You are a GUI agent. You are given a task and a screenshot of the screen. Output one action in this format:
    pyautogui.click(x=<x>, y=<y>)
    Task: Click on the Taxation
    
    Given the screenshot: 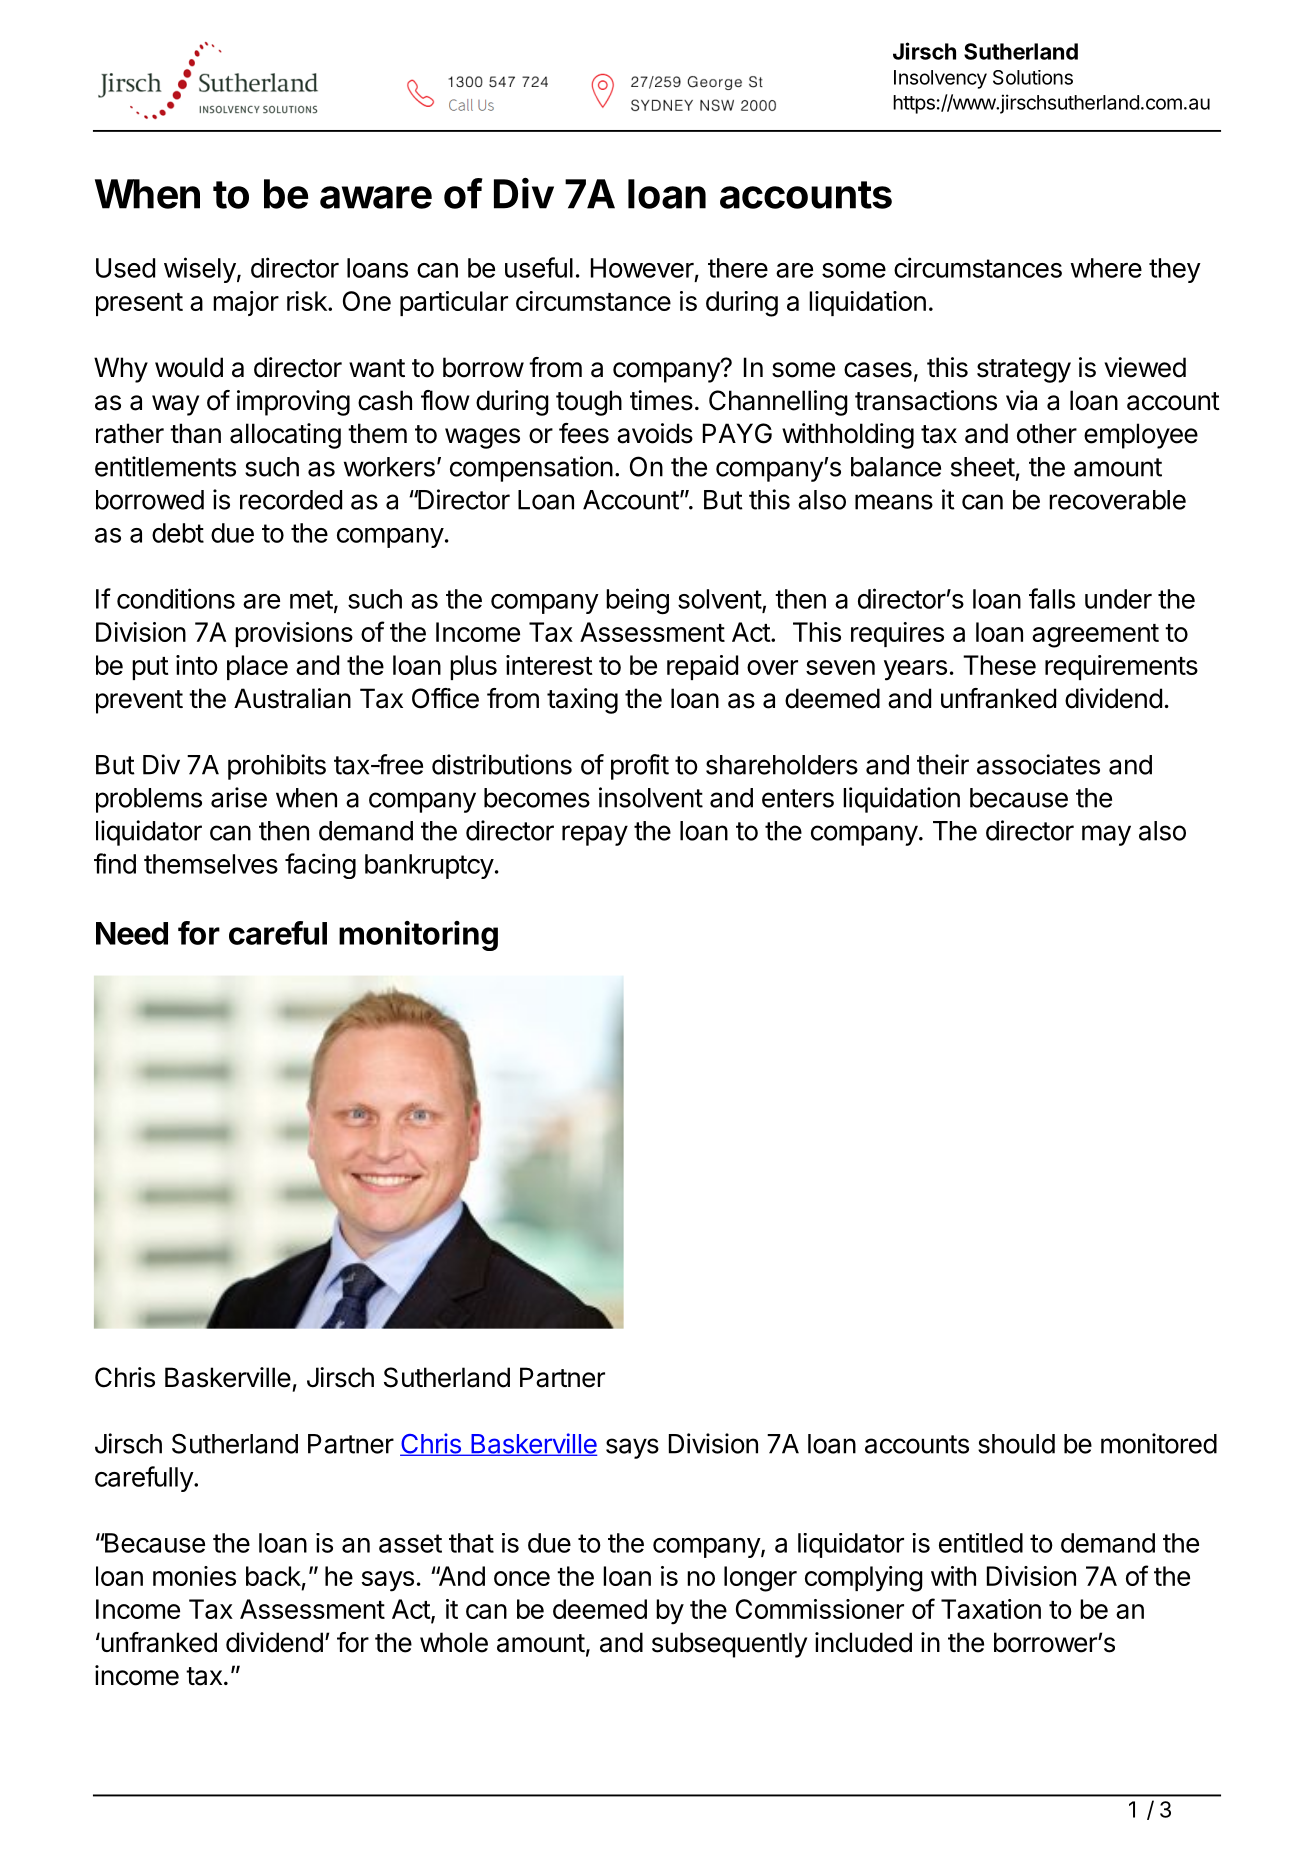 What is the action you would take?
    pyautogui.click(x=991, y=1609)
